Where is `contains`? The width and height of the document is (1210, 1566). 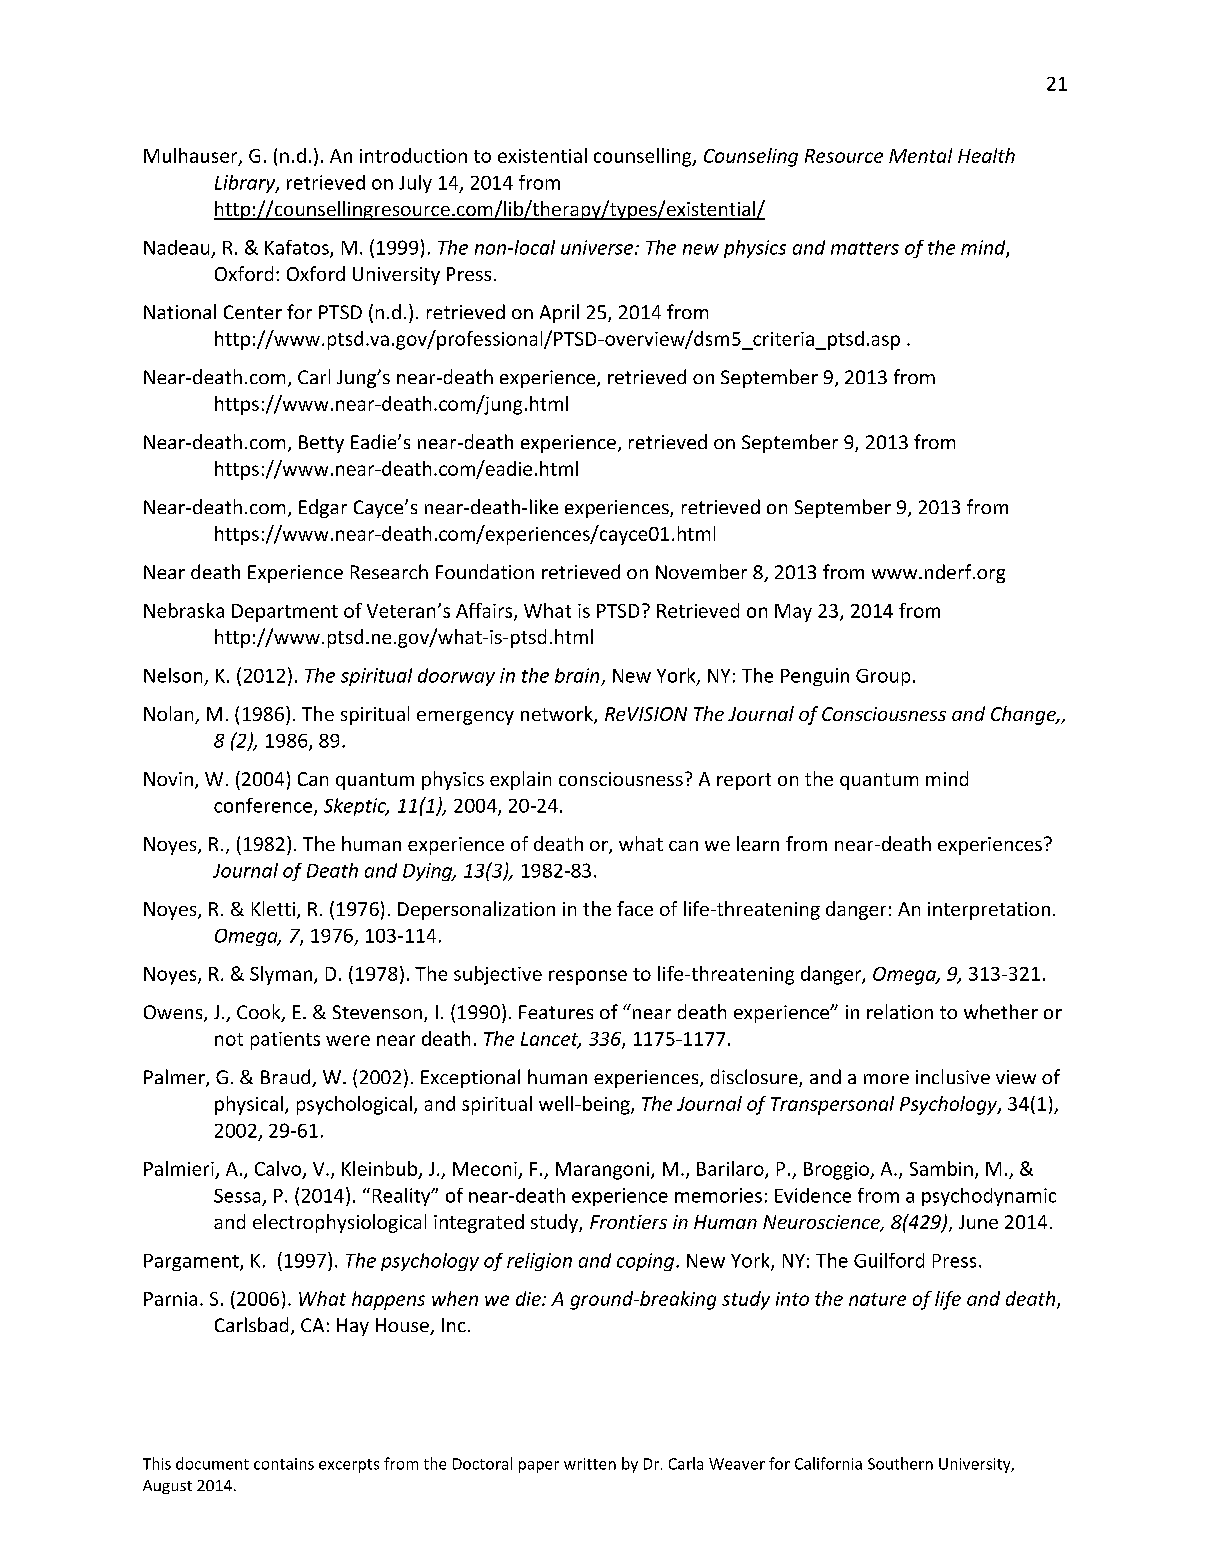
contains is located at coordinates (284, 1464).
